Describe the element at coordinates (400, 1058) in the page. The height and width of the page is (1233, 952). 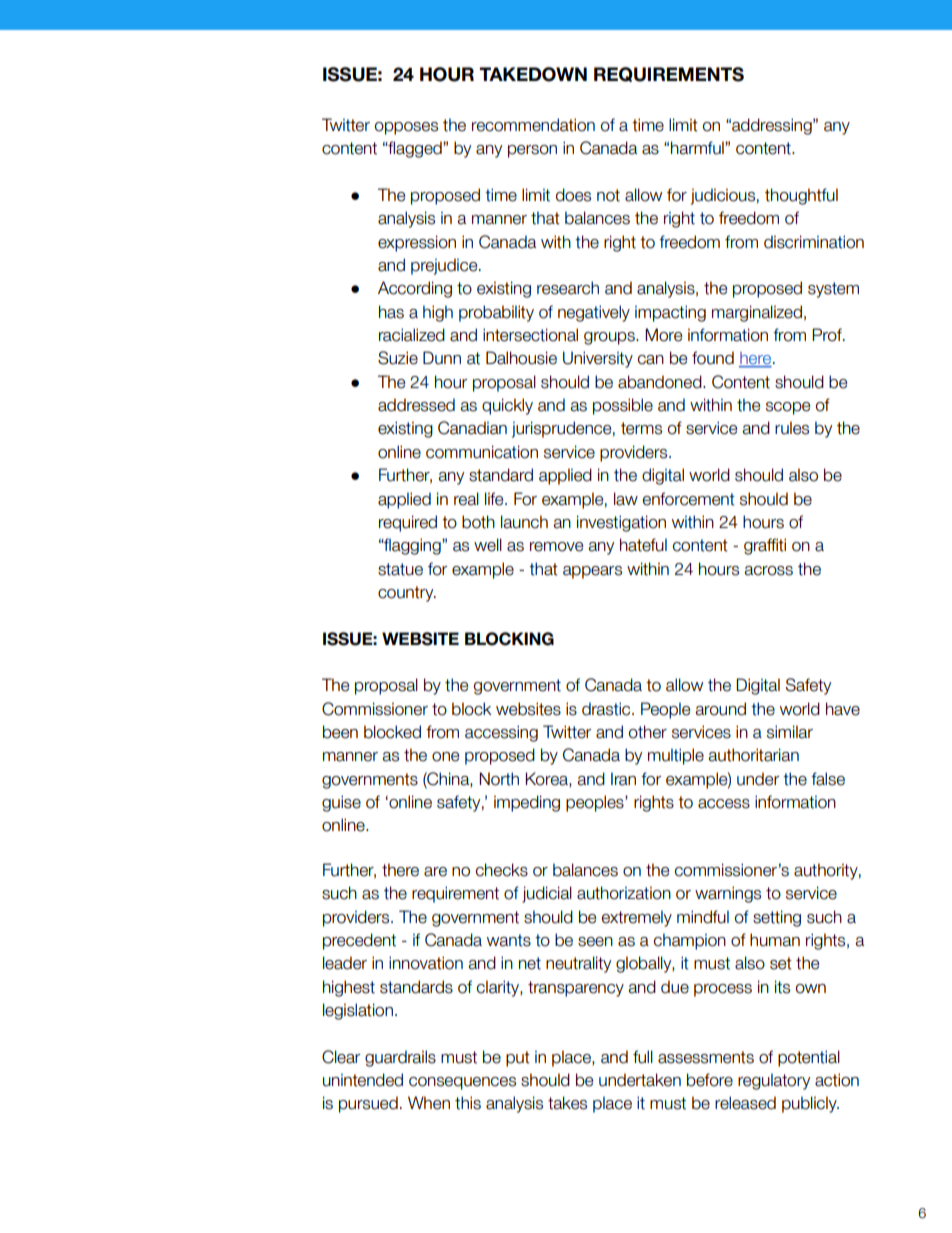
I see `guardrails` at that location.
